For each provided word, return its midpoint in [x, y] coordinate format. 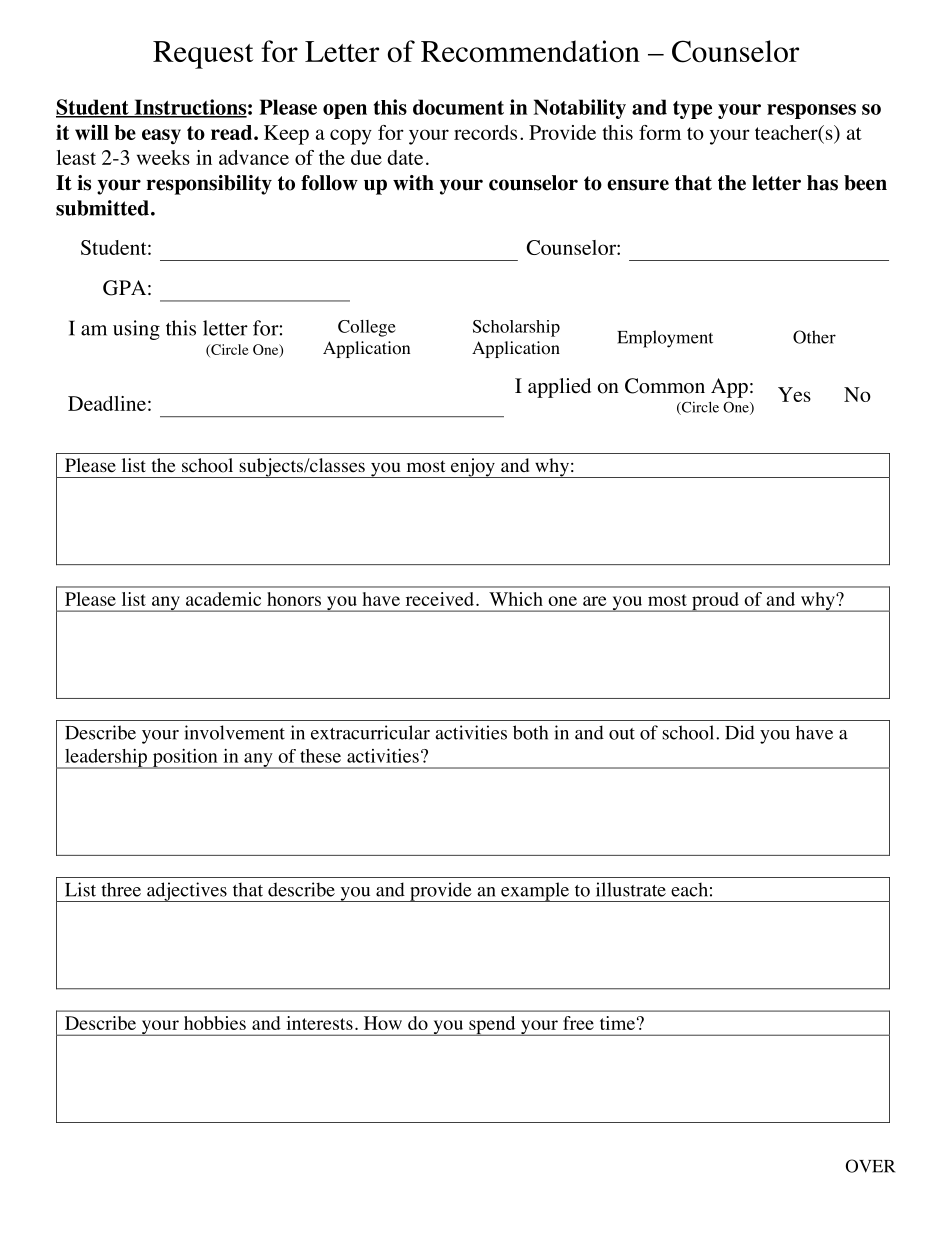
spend [492, 1026]
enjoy [473, 468]
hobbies [215, 1023]
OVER [870, 1166]
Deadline [107, 403]
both [530, 732]
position [185, 759]
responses [811, 111]
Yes [794, 394]
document [458, 107]
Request [203, 55]
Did [740, 732]
